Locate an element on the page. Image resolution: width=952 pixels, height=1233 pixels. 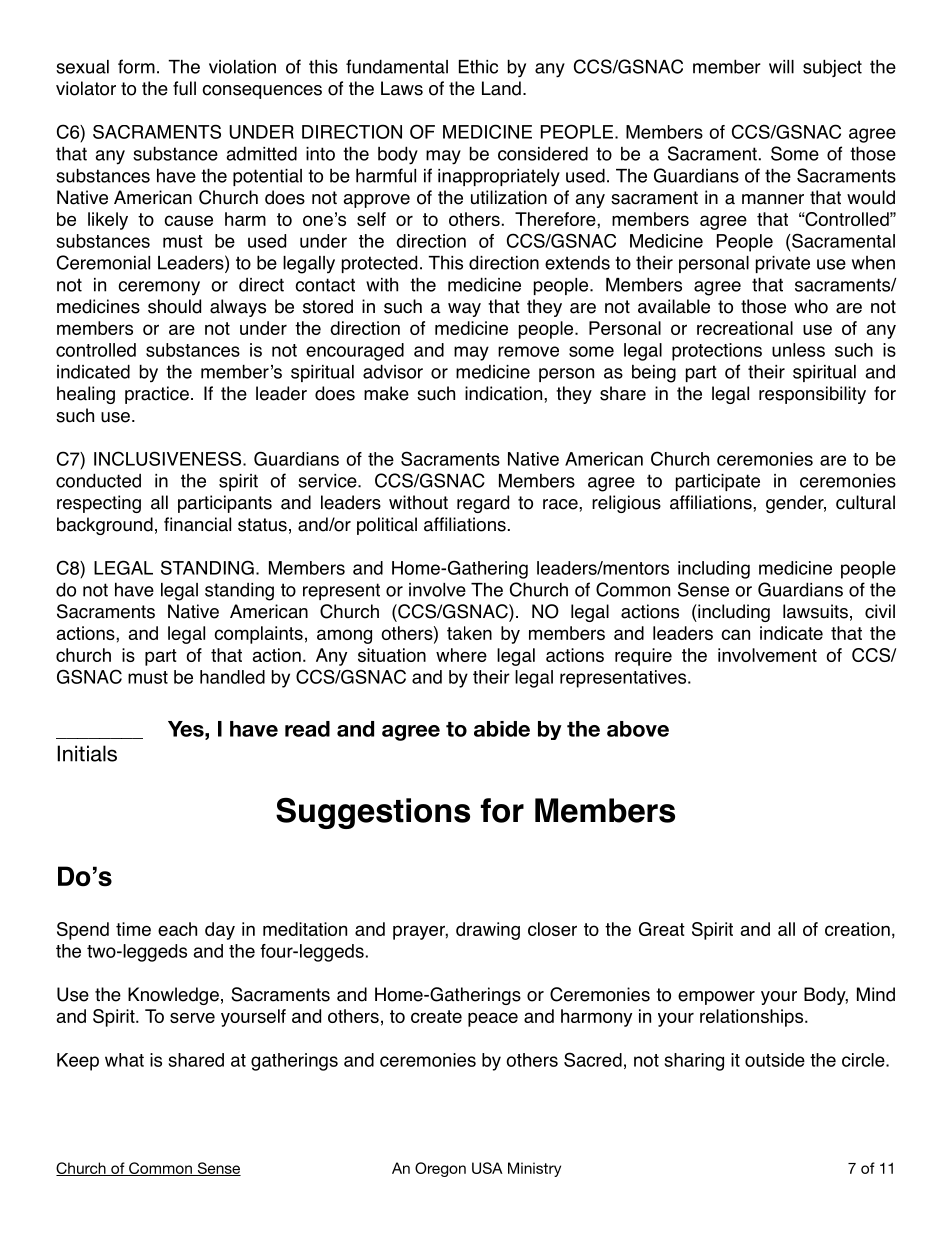
outside is located at coordinates (775, 1060).
